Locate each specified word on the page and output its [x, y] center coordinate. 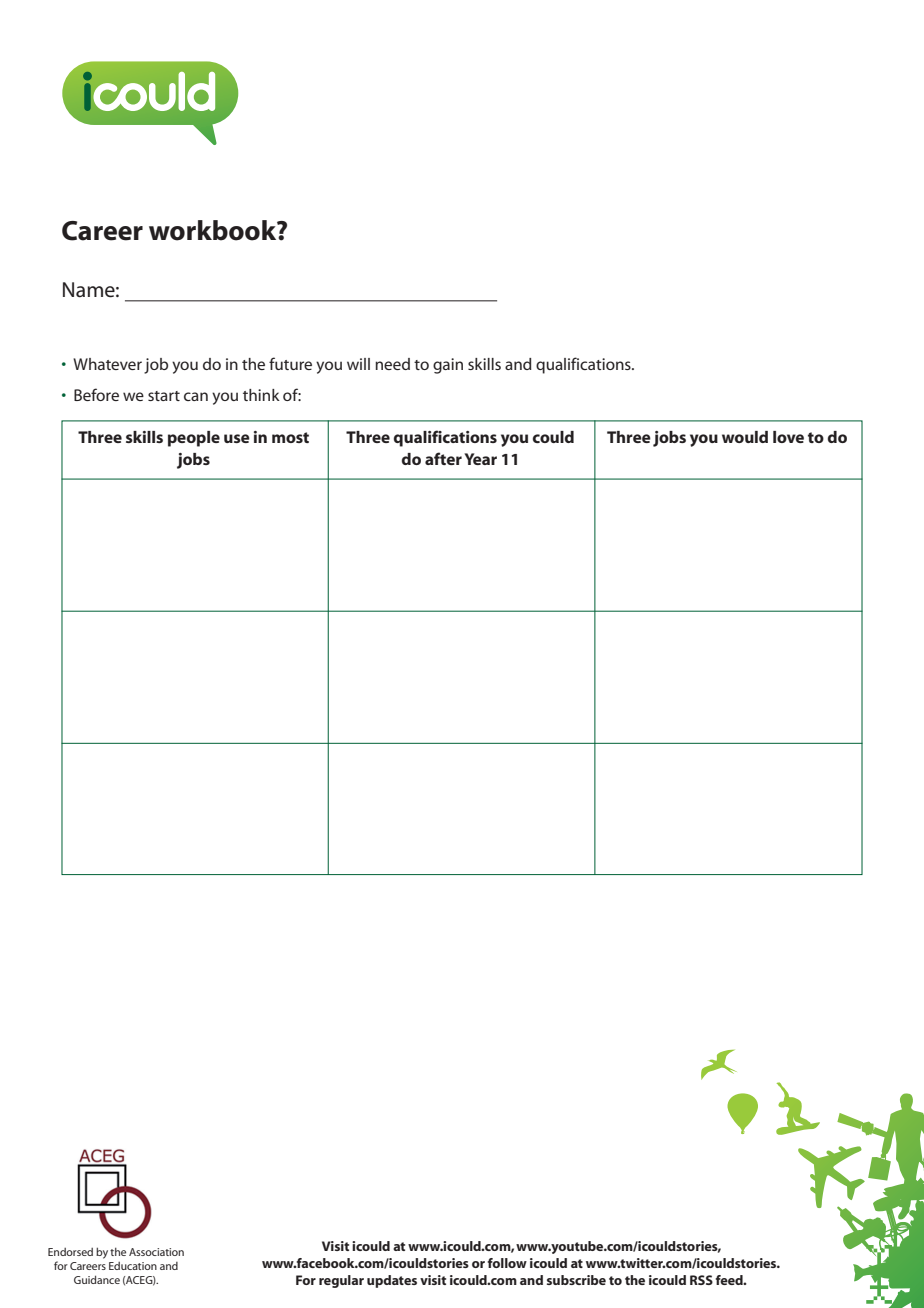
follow [507, 1263]
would [745, 437]
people [194, 439]
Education [133, 1266]
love [788, 437]
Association [156, 1252]
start [164, 396]
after [443, 458]
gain [448, 366]
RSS [701, 1280]
